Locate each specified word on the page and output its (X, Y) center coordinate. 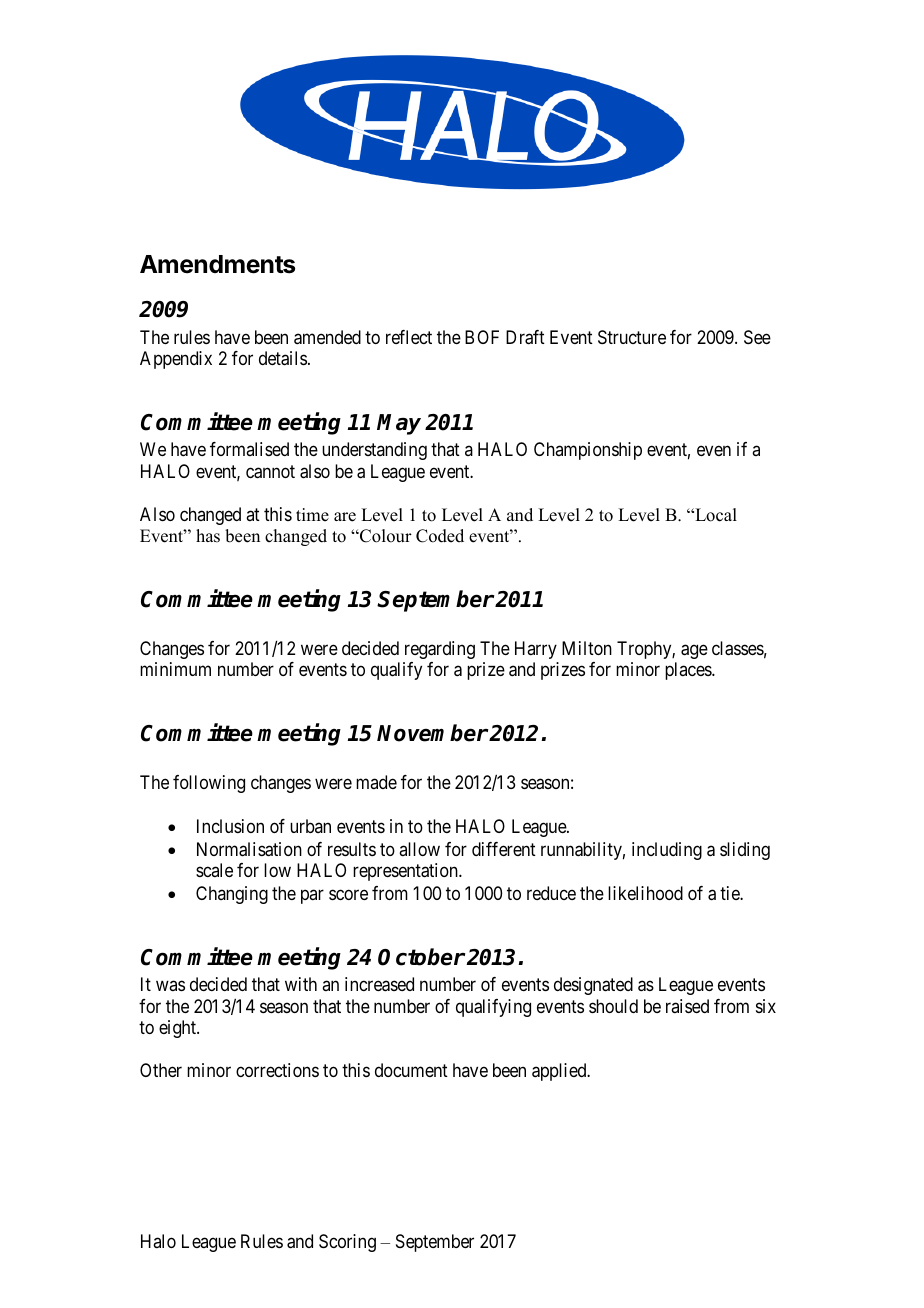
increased (379, 984)
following (209, 784)
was (170, 986)
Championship (588, 451)
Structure (632, 337)
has (208, 536)
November (432, 733)
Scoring (347, 1243)
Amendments (217, 264)
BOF (482, 337)
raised (687, 1006)
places (689, 671)
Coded (440, 536)
